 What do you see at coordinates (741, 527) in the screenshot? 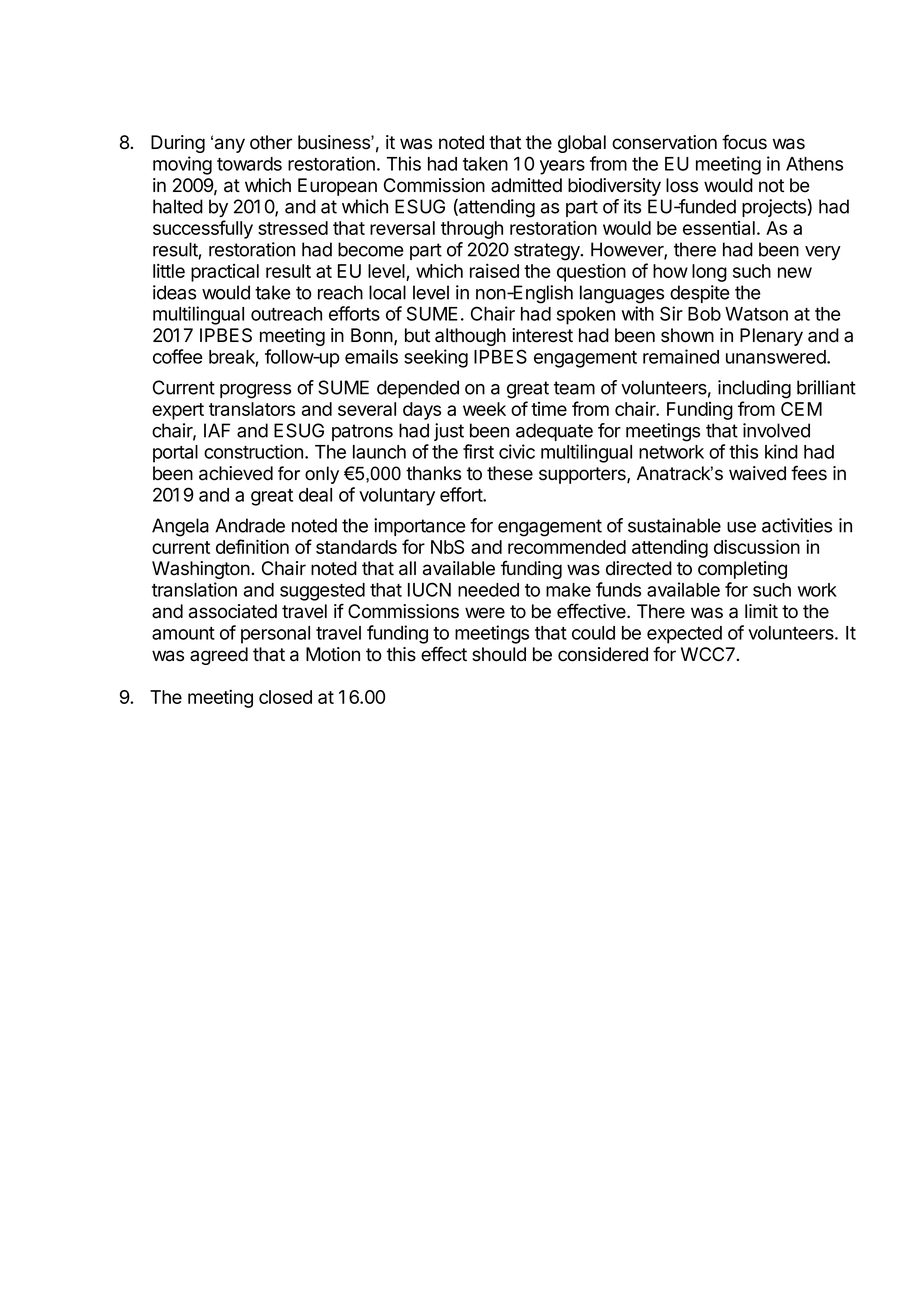
I see `use` at bounding box center [741, 527].
